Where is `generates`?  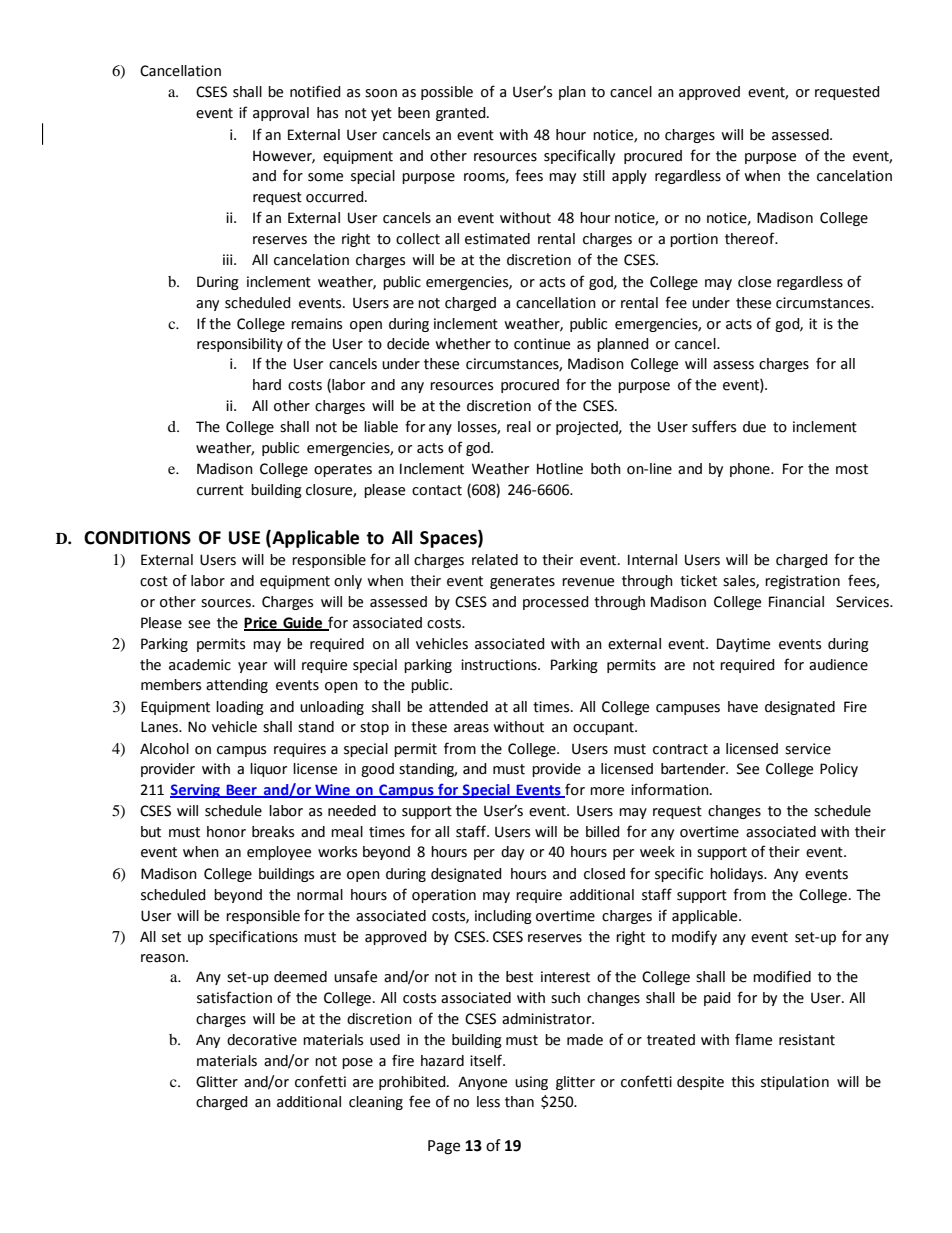 generates is located at coordinates (522, 582).
